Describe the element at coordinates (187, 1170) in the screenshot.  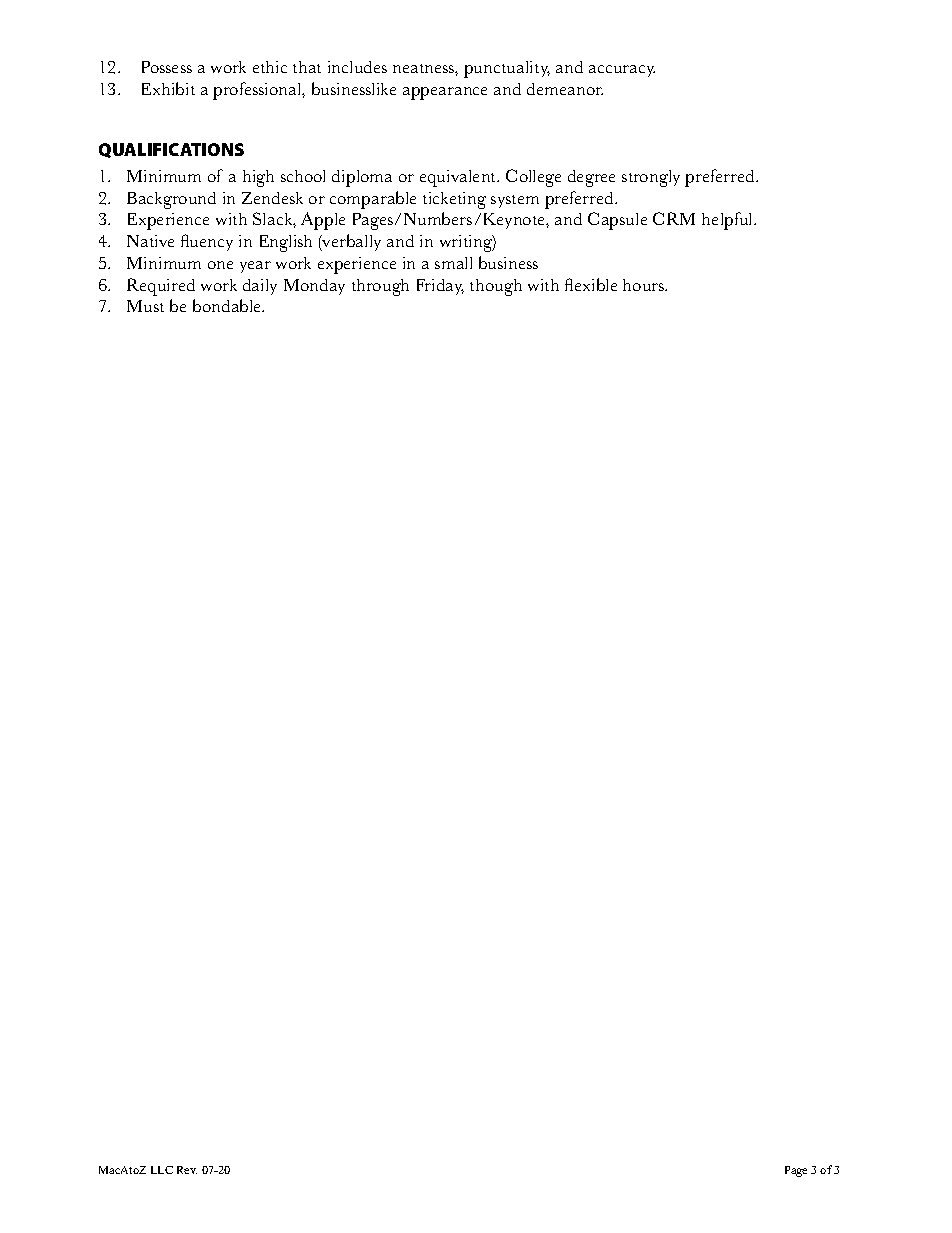
I see `Rev` at that location.
